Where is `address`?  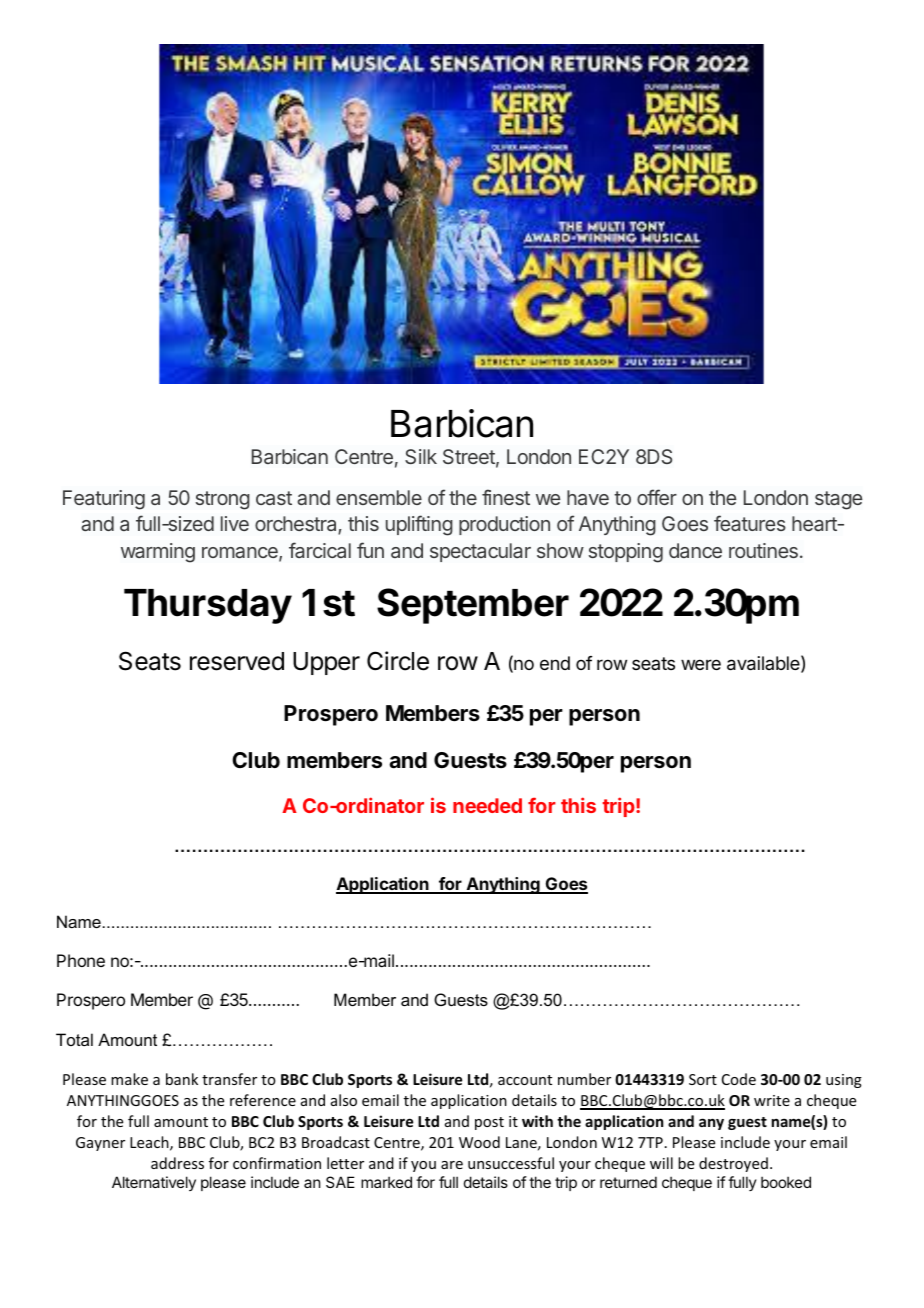
address is located at coordinates (177, 1163).
